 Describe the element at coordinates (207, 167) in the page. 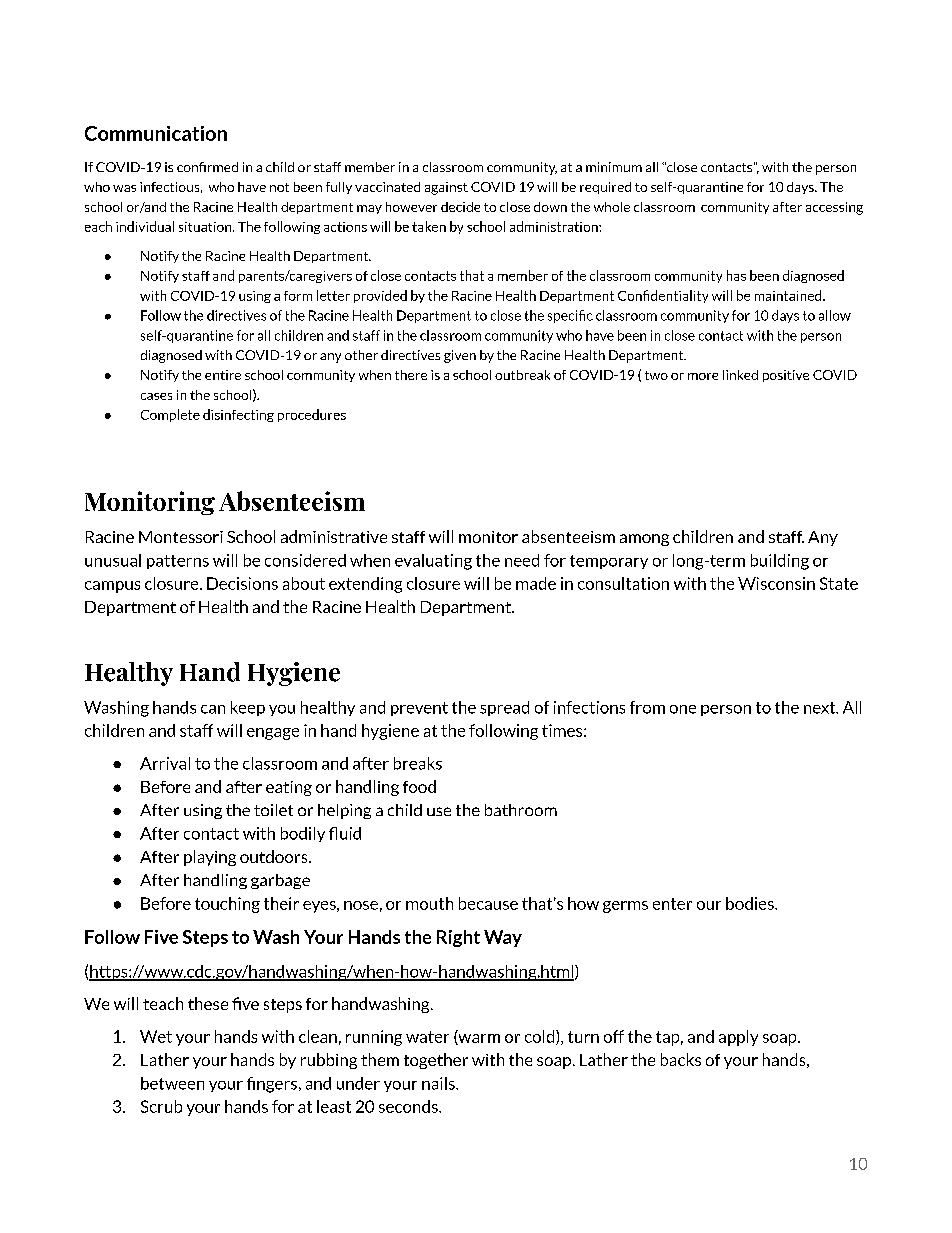

I see `confirmed` at that location.
